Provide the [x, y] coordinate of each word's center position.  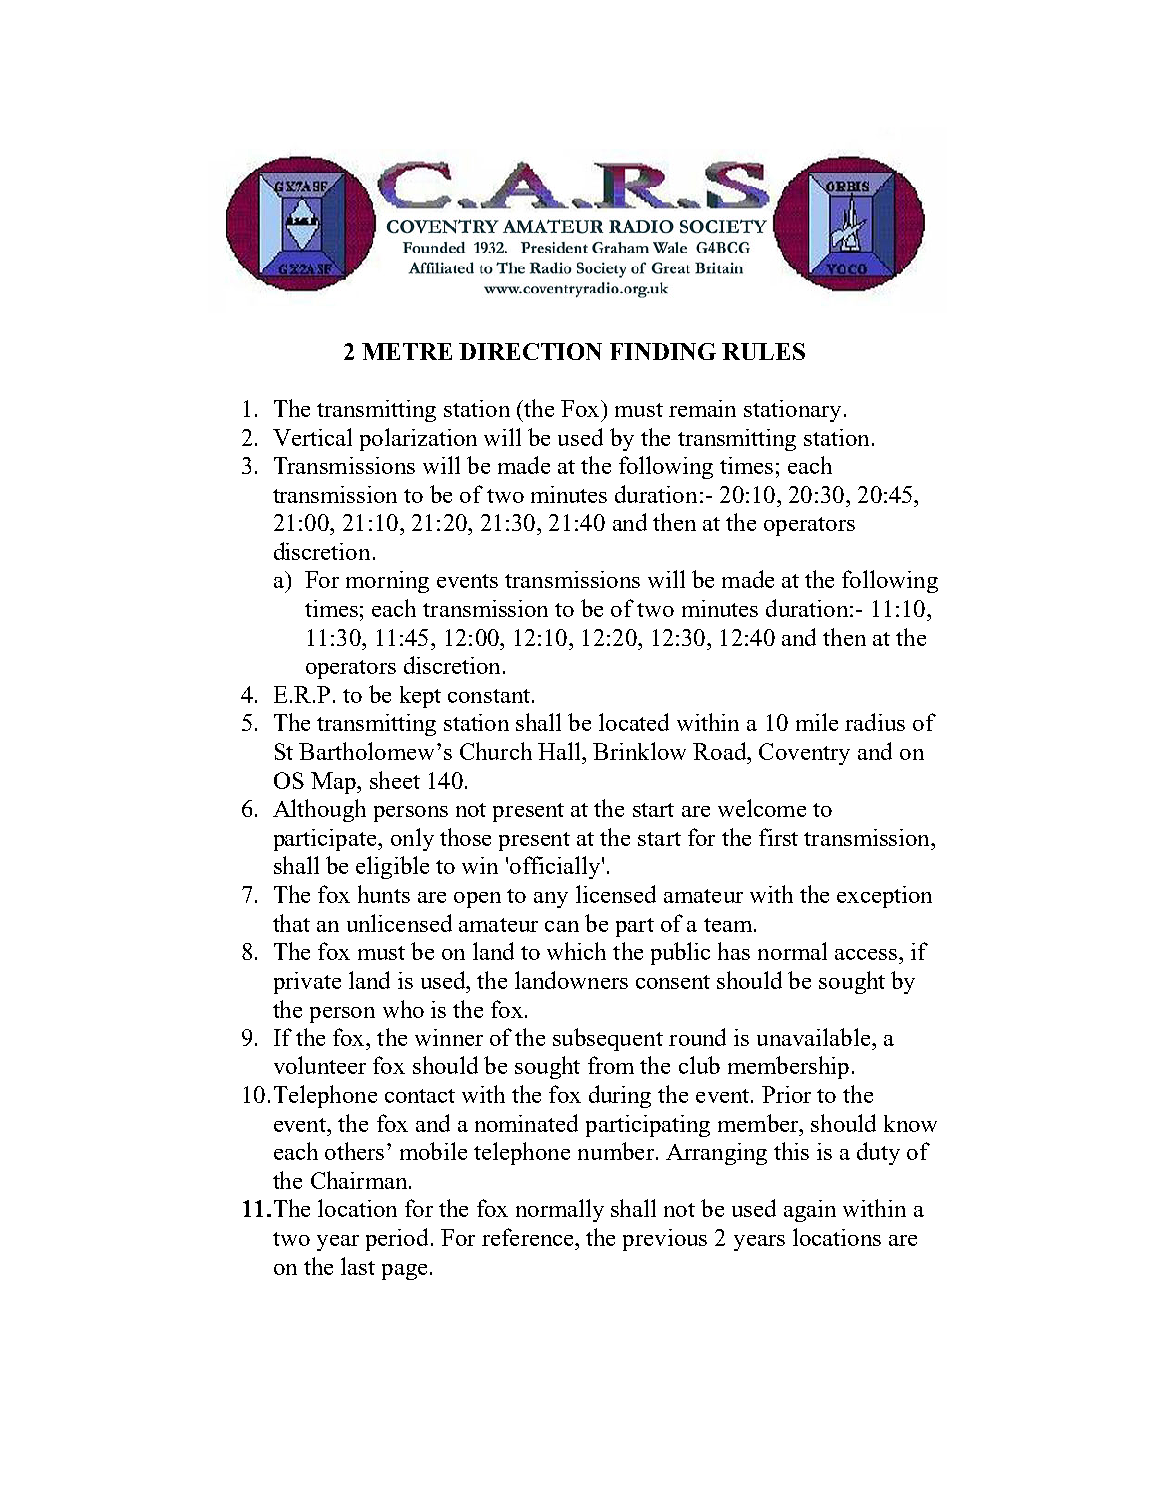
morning [387, 582]
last [358, 1266]
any [551, 900]
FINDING [663, 351]
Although [319, 810]
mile [817, 722]
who [403, 1009]
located [634, 722]
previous [665, 1240]
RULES [763, 351]
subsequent [608, 1039]
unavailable [815, 1037]
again [810, 1211]
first [778, 837]
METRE [407, 351]
